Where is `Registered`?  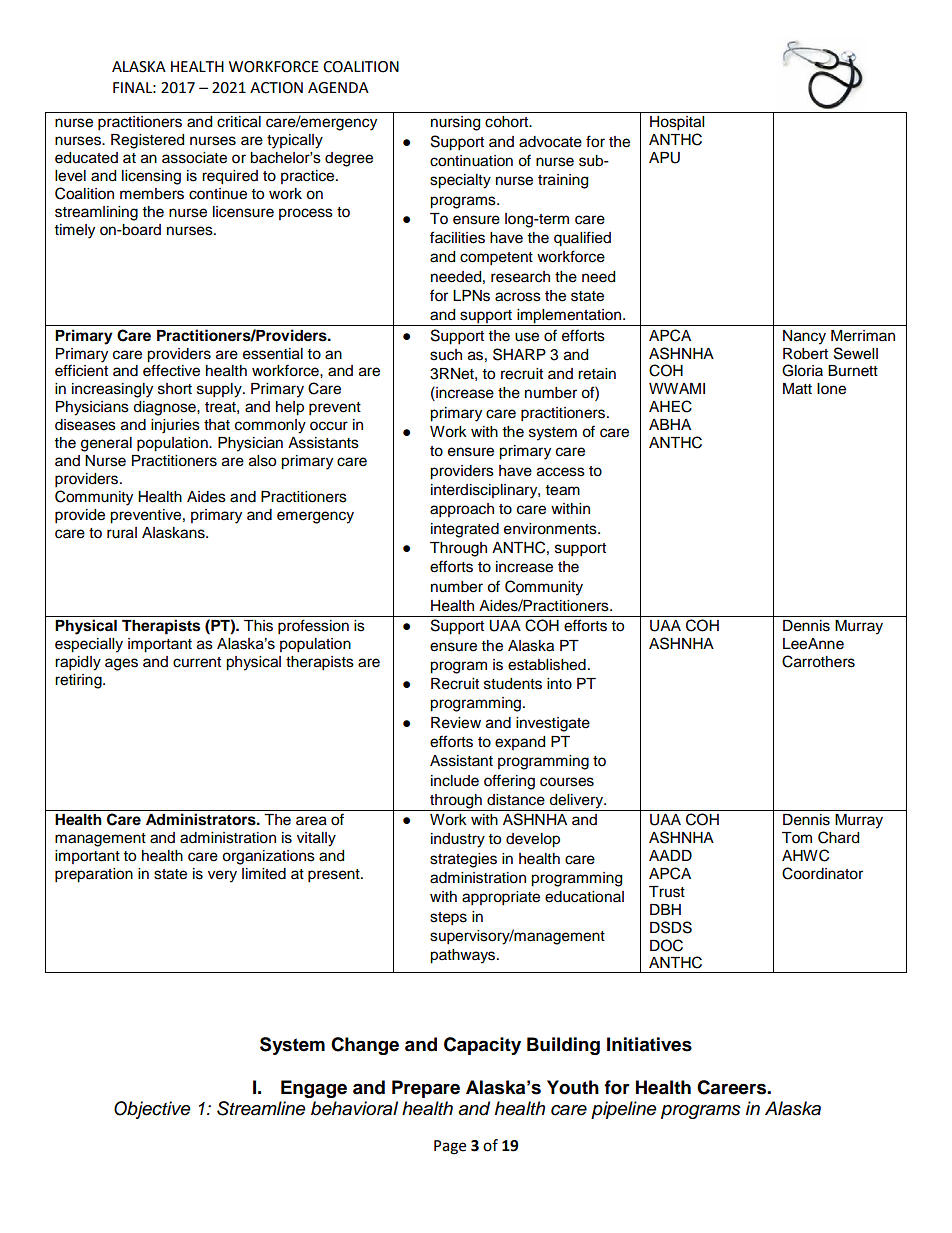 Registered is located at coordinates (147, 141).
